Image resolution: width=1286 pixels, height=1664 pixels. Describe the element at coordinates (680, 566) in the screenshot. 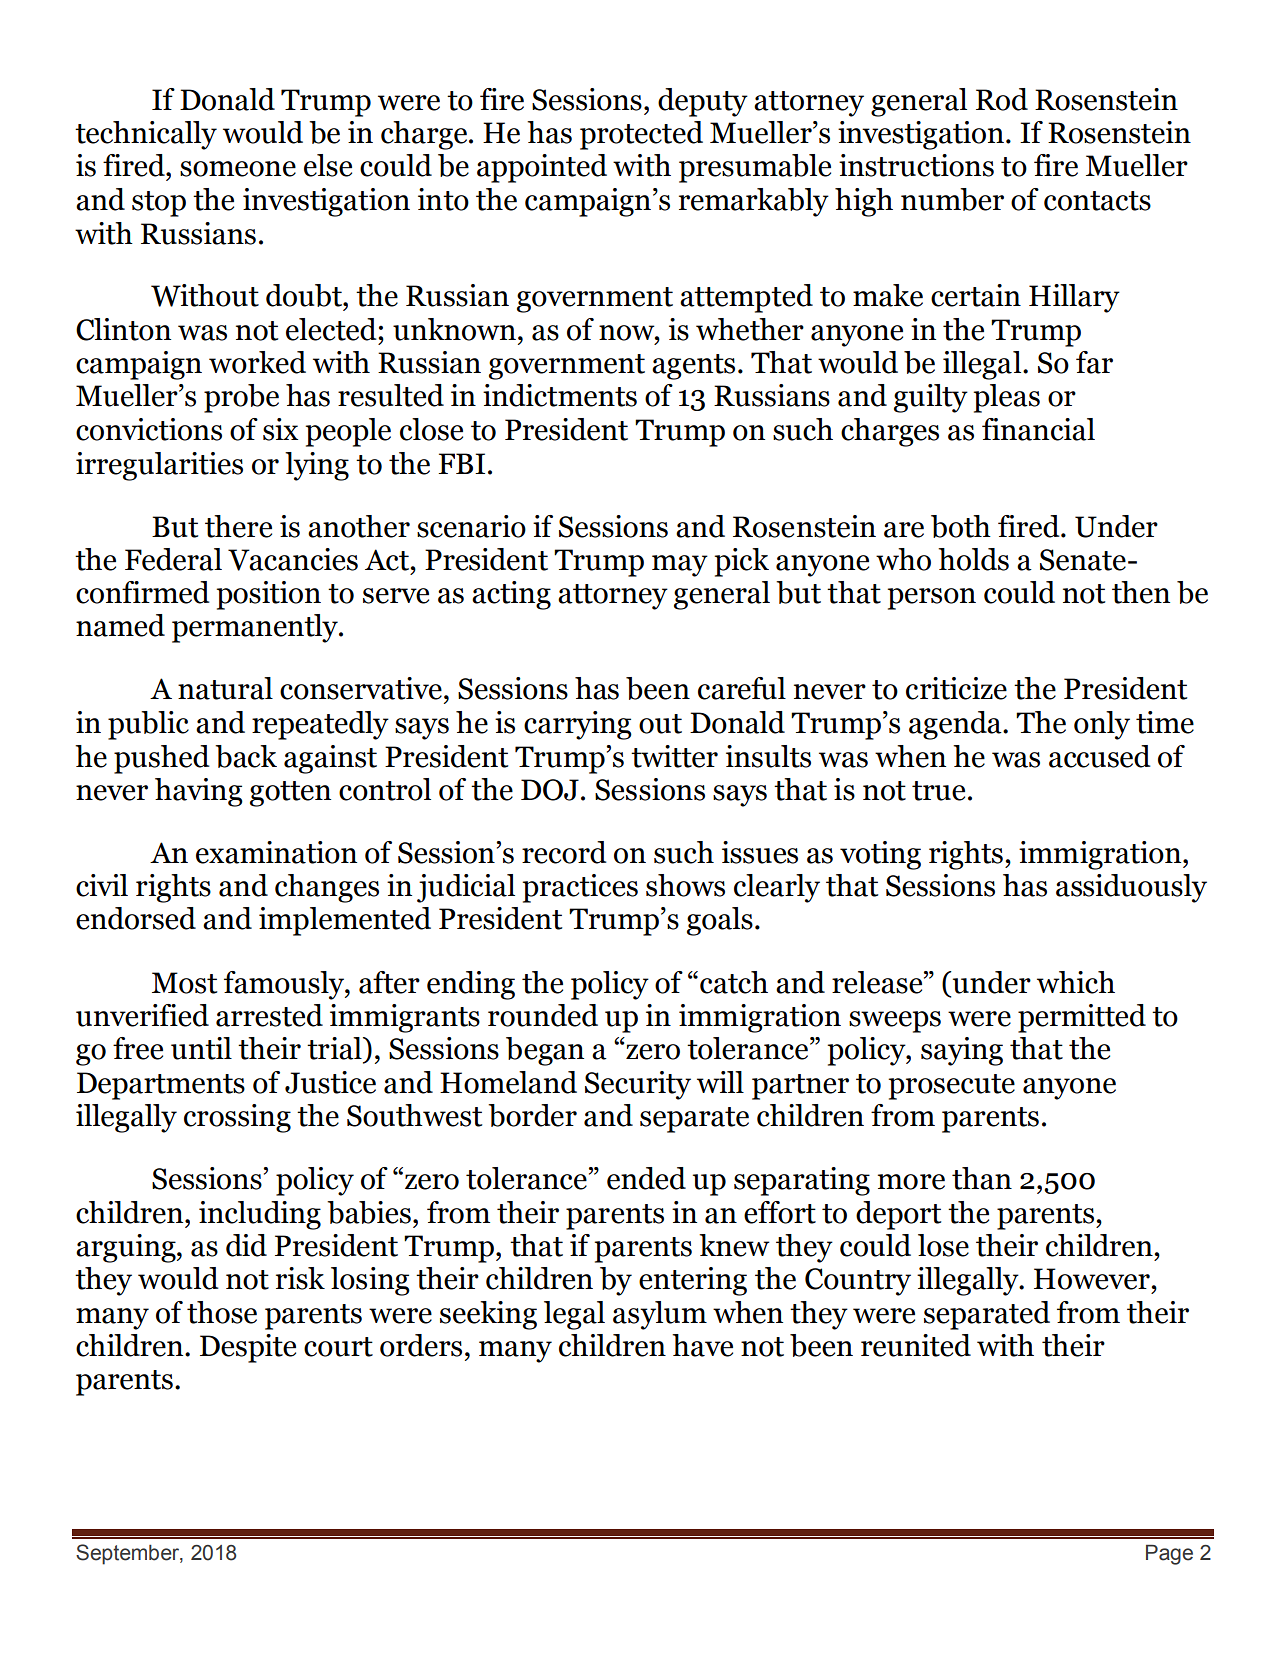

I see `may` at that location.
